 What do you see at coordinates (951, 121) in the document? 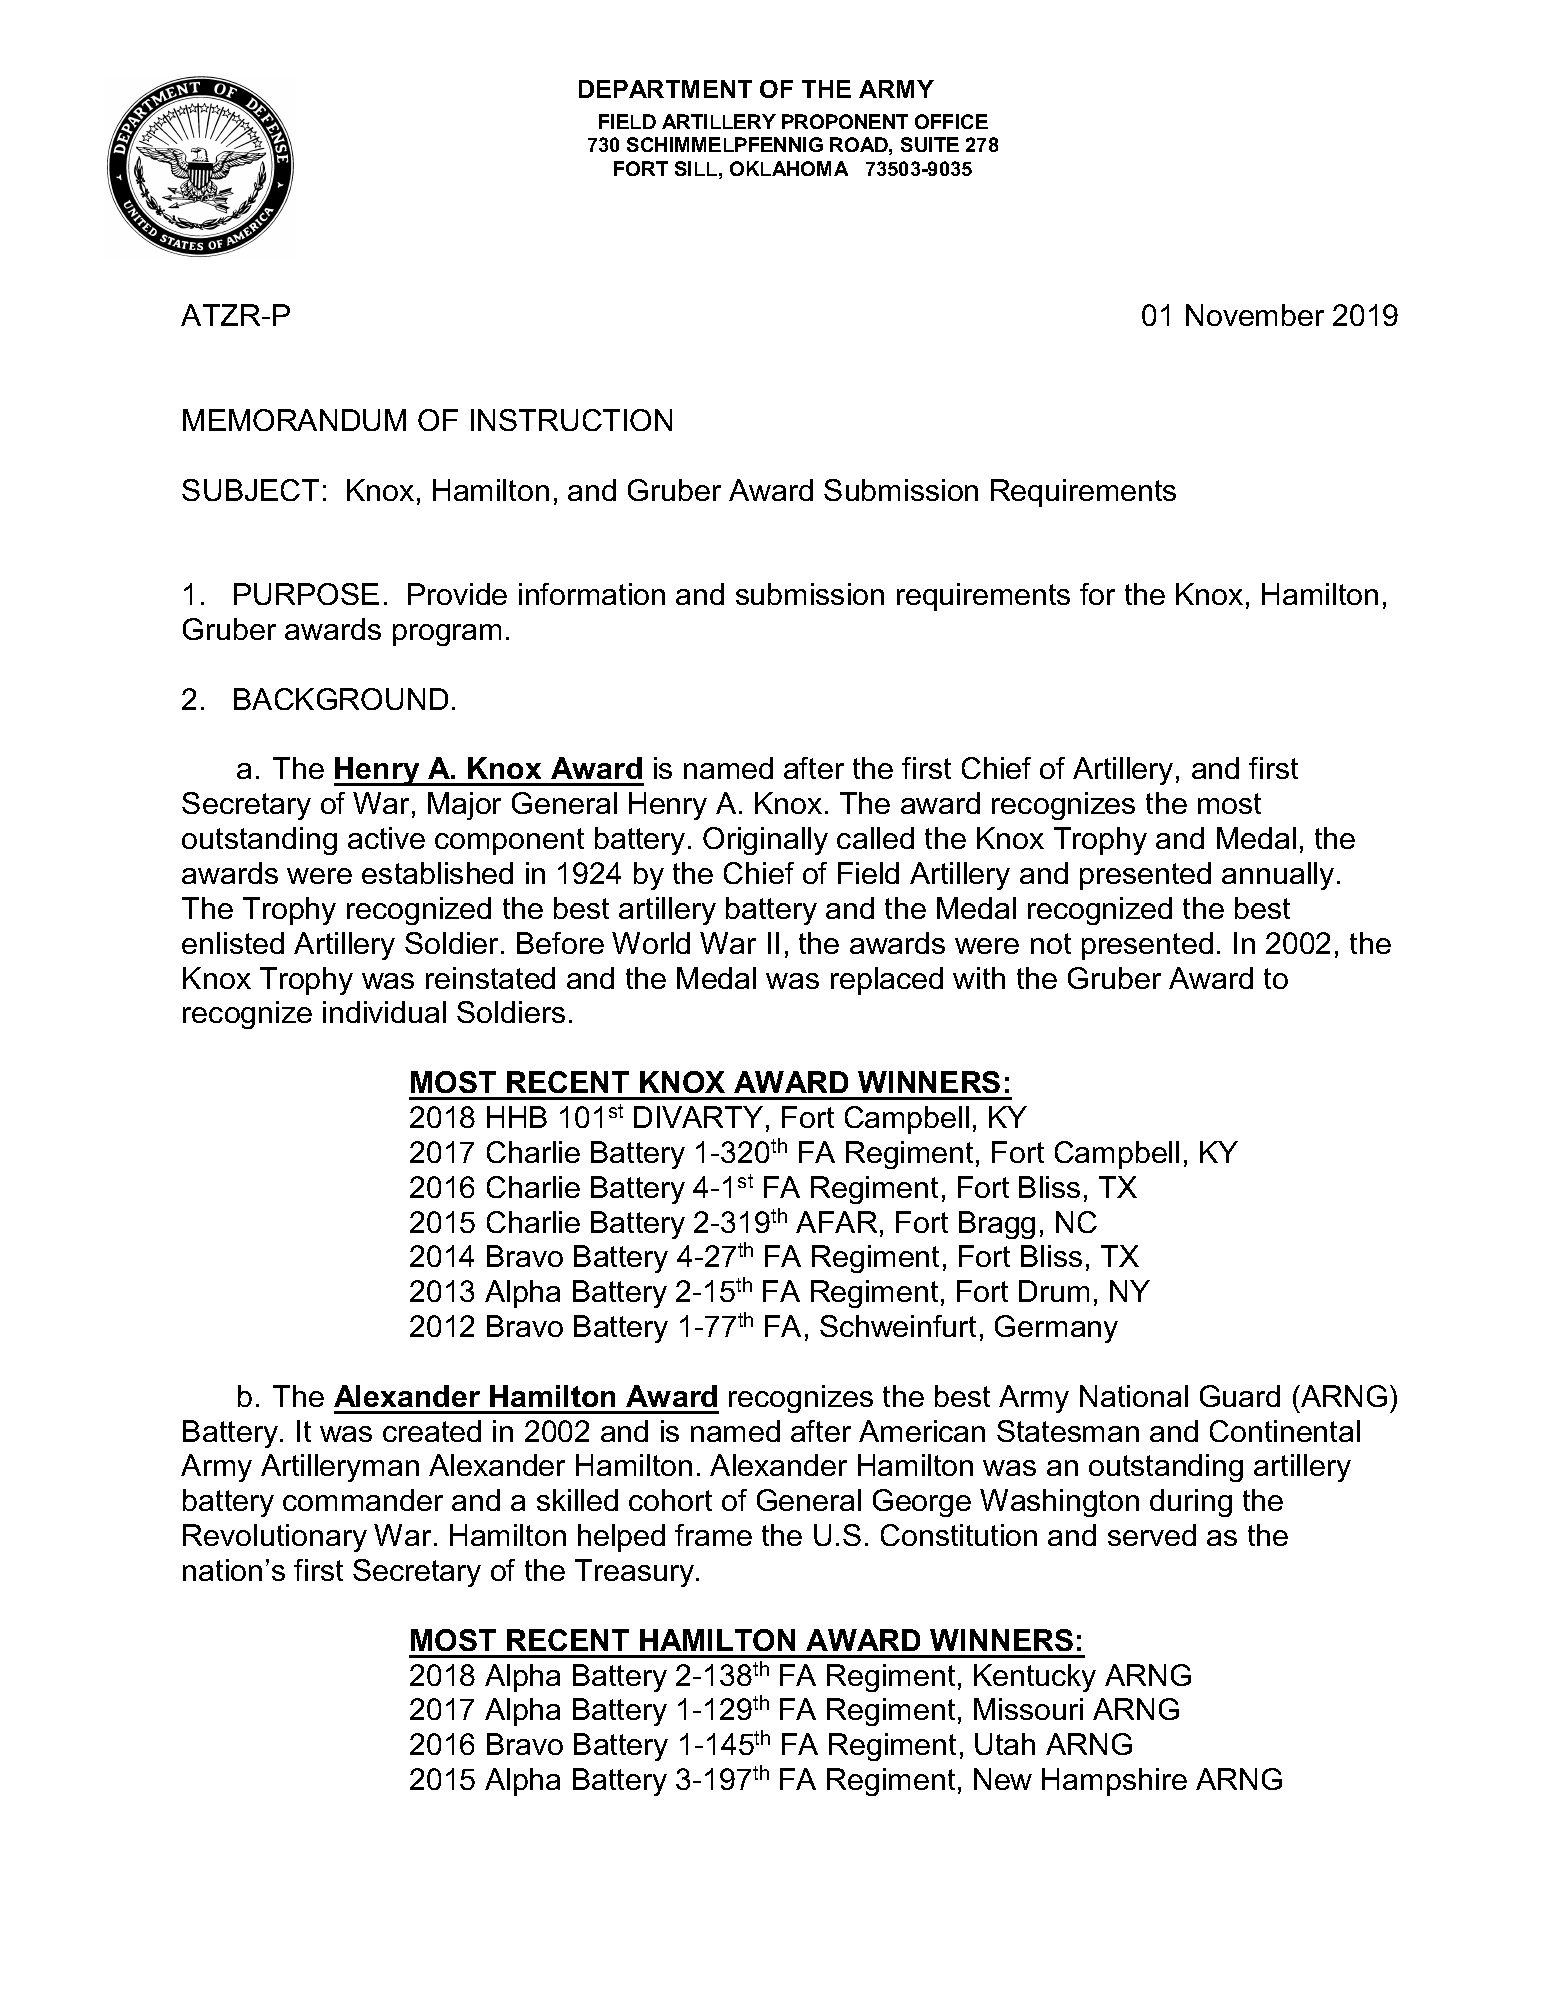
I see `OFFICE` at bounding box center [951, 121].
